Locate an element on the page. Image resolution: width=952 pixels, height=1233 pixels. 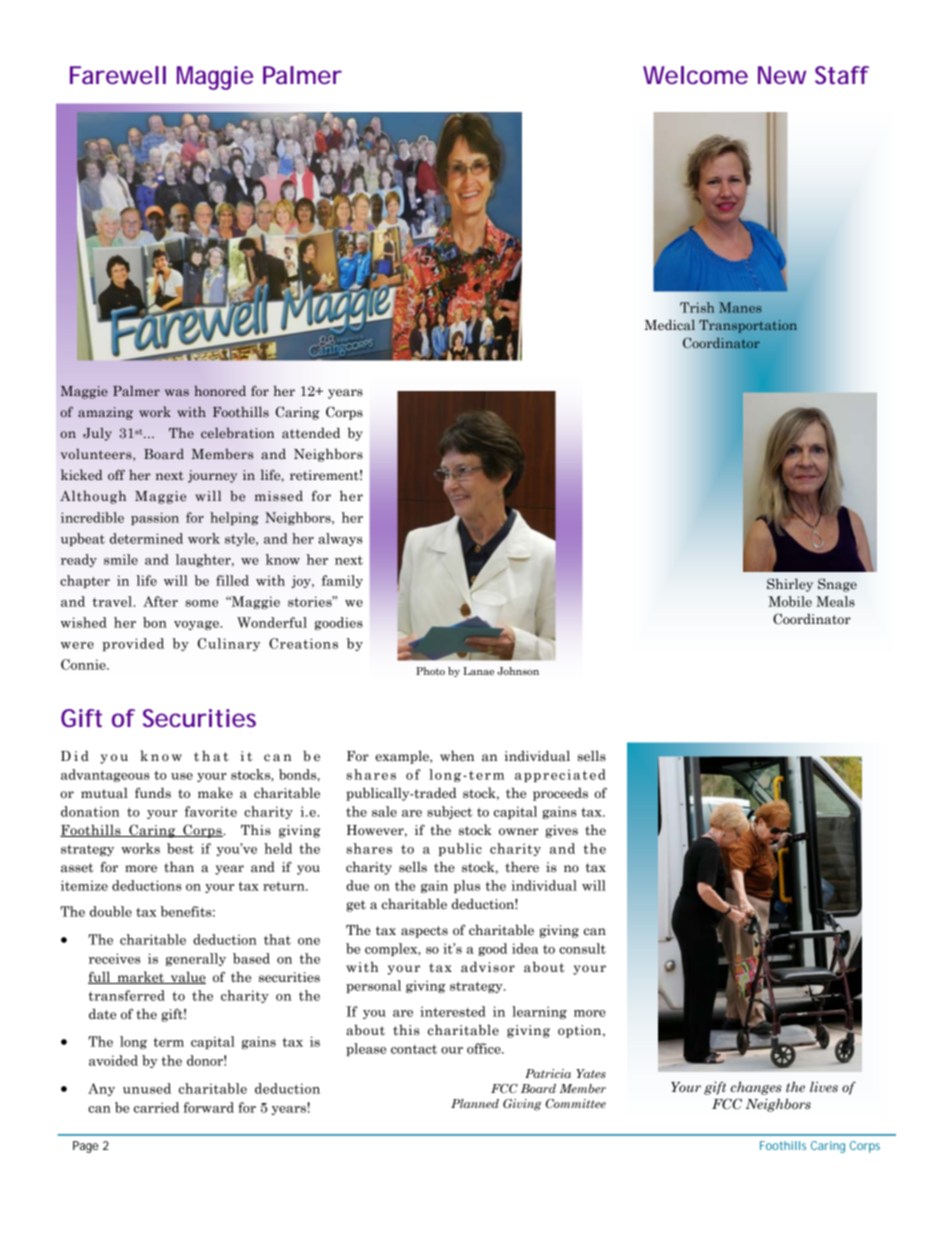
New is located at coordinates (782, 75).
